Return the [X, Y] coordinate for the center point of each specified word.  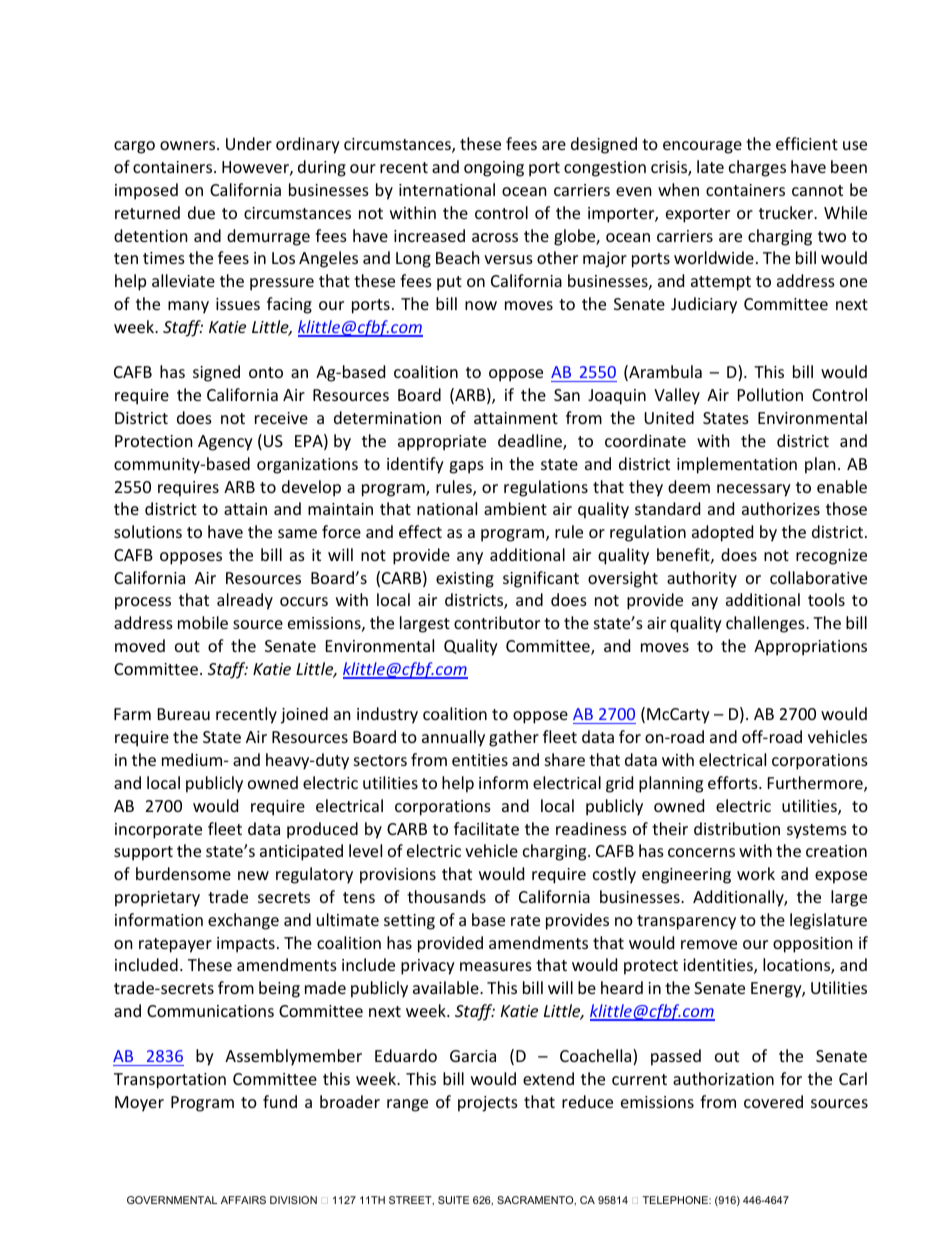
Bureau [184, 714]
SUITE [453, 1200]
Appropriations [810, 648]
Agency [225, 443]
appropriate [442, 443]
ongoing [494, 169]
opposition [813, 945]
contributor [497, 622]
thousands [446, 896]
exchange [243, 921]
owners [189, 145]
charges [757, 168]
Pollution [770, 394]
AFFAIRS [243, 1200]
